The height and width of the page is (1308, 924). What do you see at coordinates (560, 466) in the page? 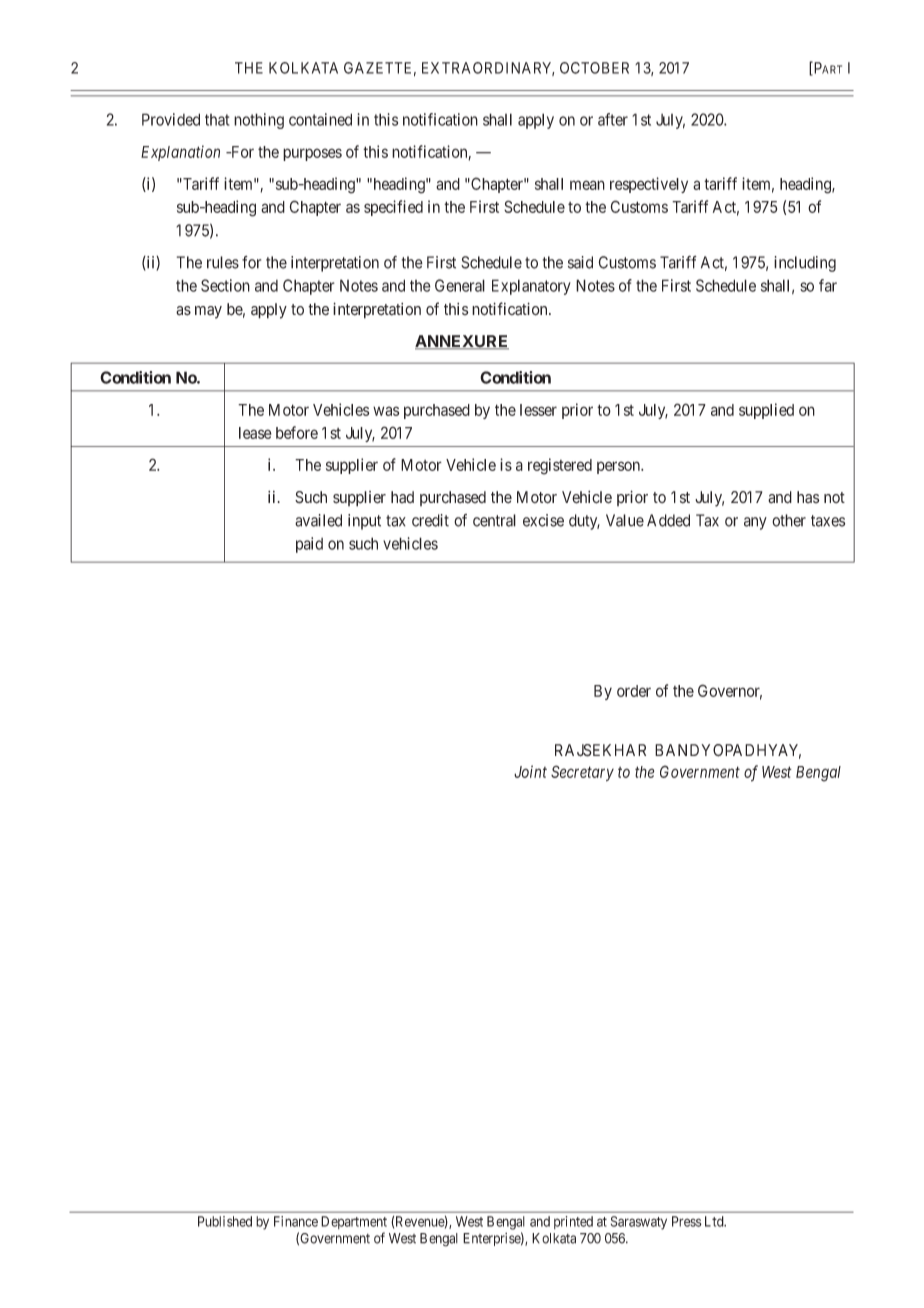
I see `registered` at bounding box center [560, 466].
